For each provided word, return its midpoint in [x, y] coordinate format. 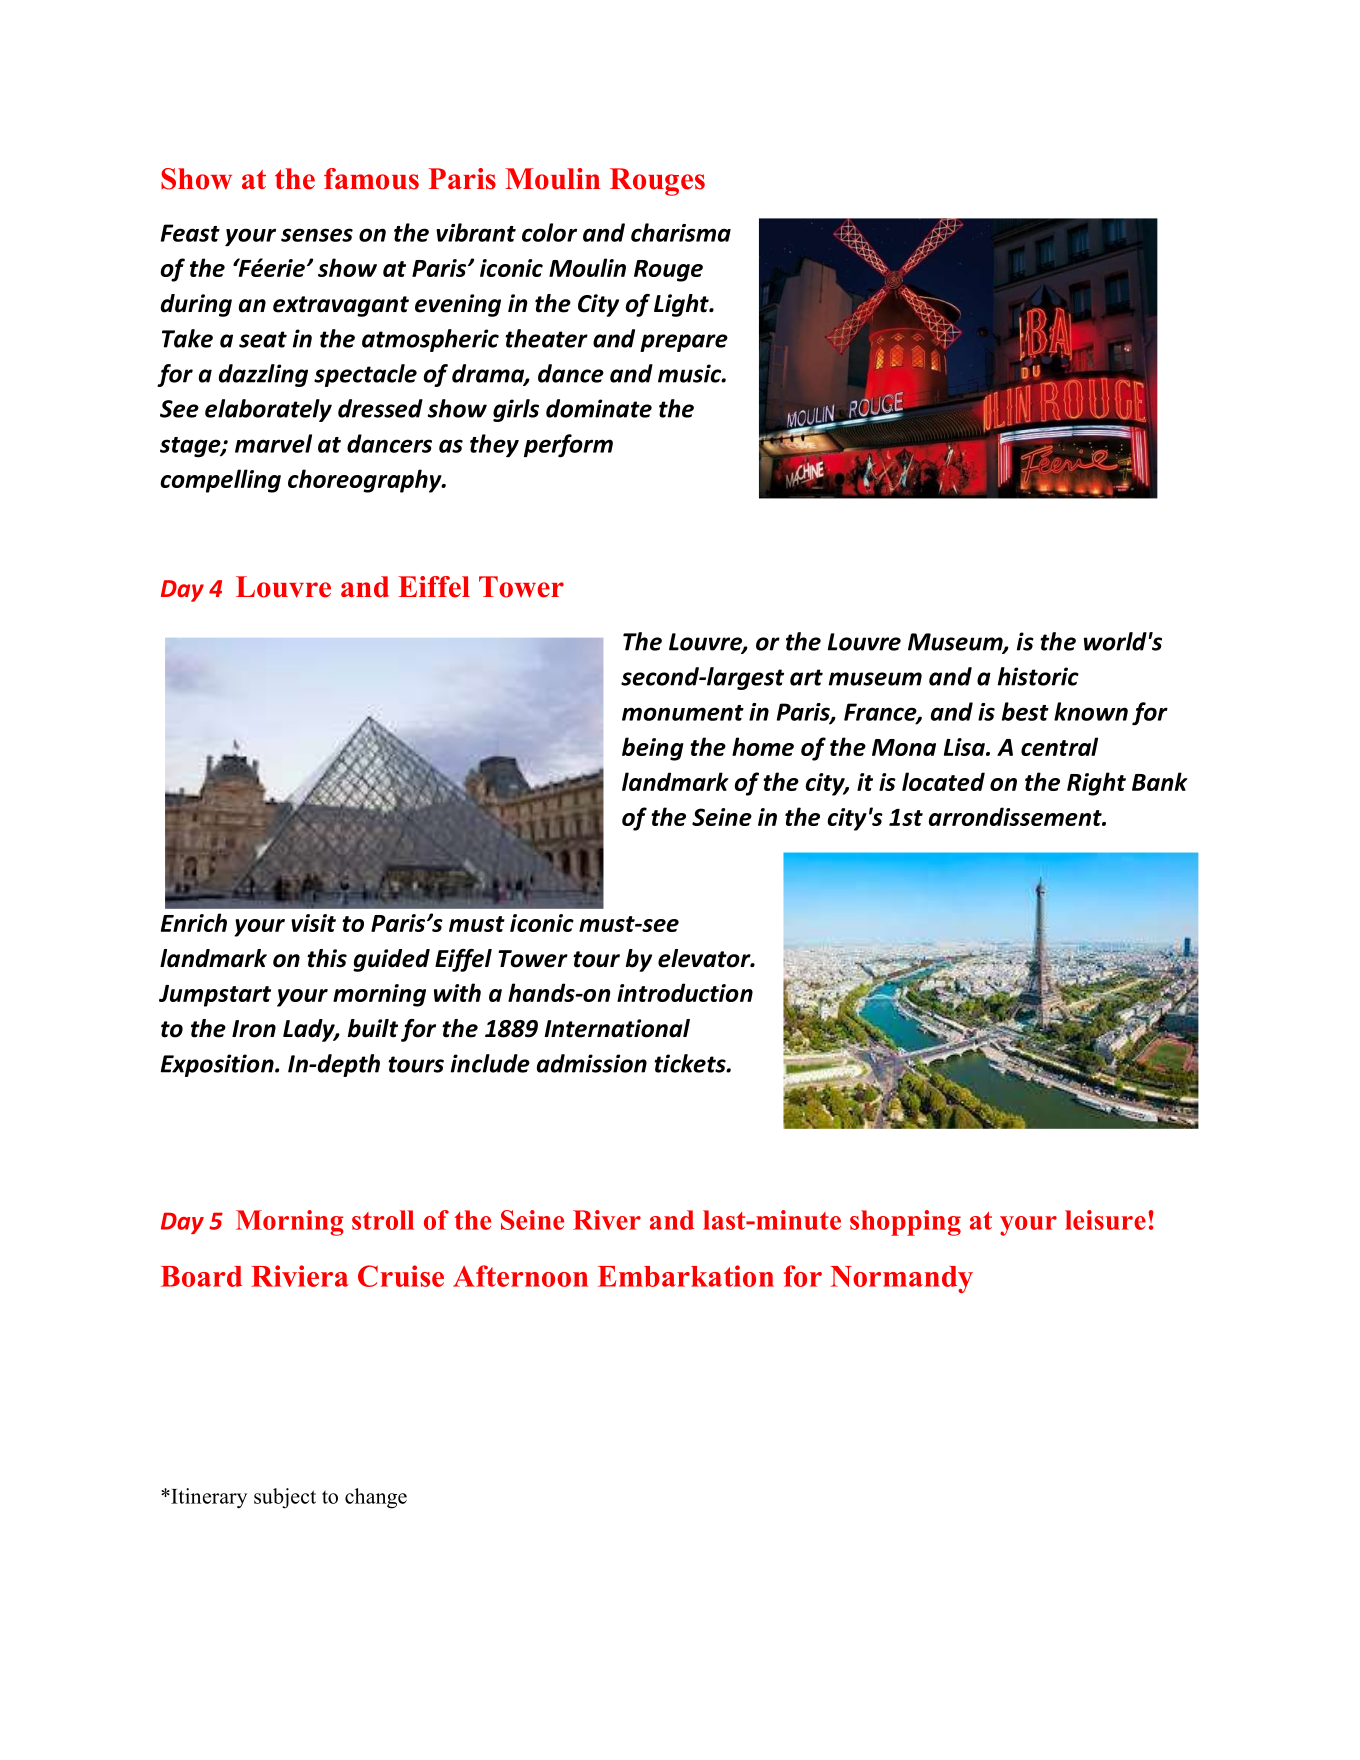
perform [568, 446]
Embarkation [686, 1276]
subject [285, 1498]
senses [317, 235]
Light [682, 305]
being [653, 749]
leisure [1105, 1220]
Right [1096, 784]
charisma [681, 232]
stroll [383, 1220]
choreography [366, 481]
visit [313, 923]
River [607, 1220]
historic [1038, 676]
